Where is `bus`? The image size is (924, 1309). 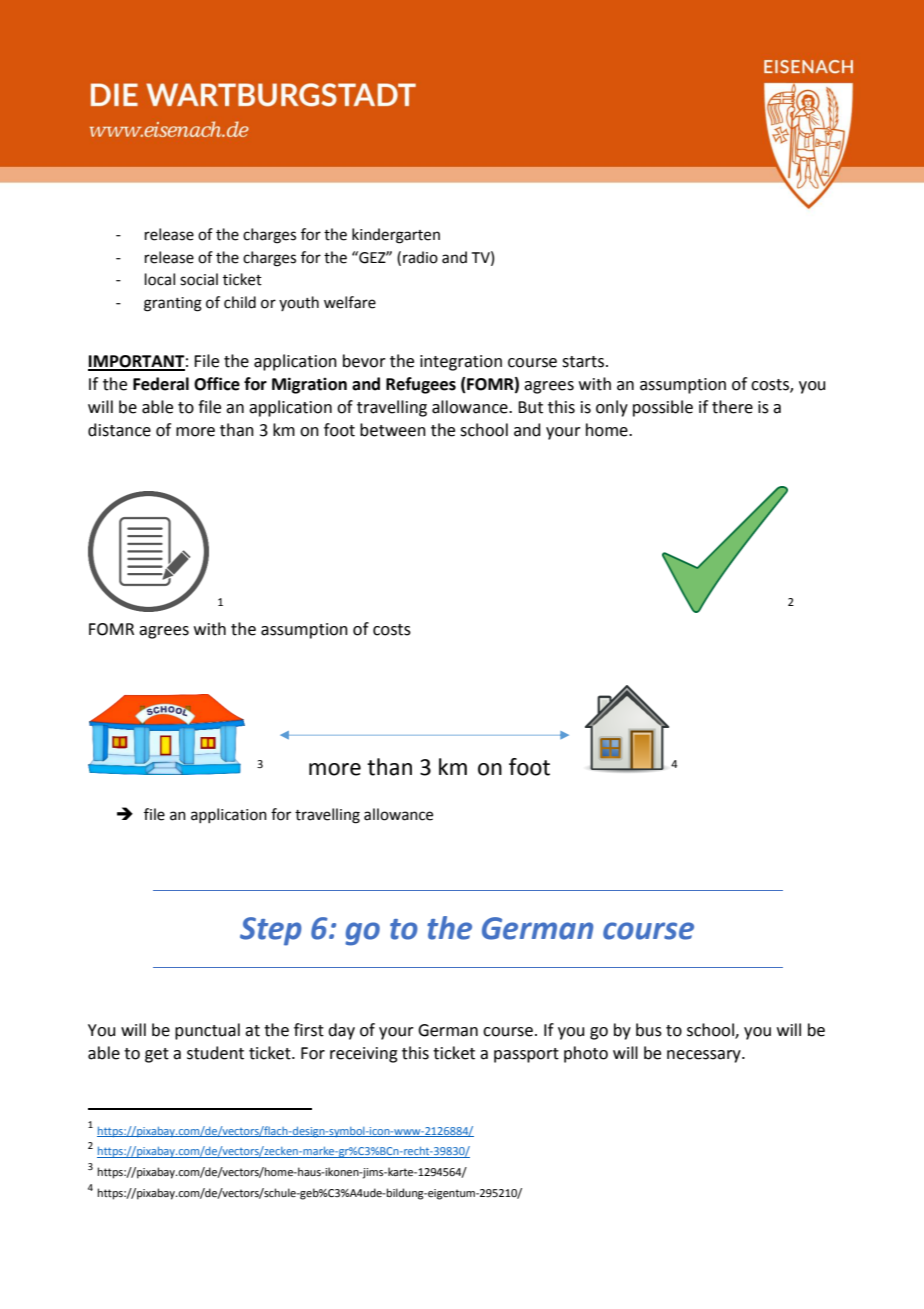 bus is located at coordinates (649, 1030).
